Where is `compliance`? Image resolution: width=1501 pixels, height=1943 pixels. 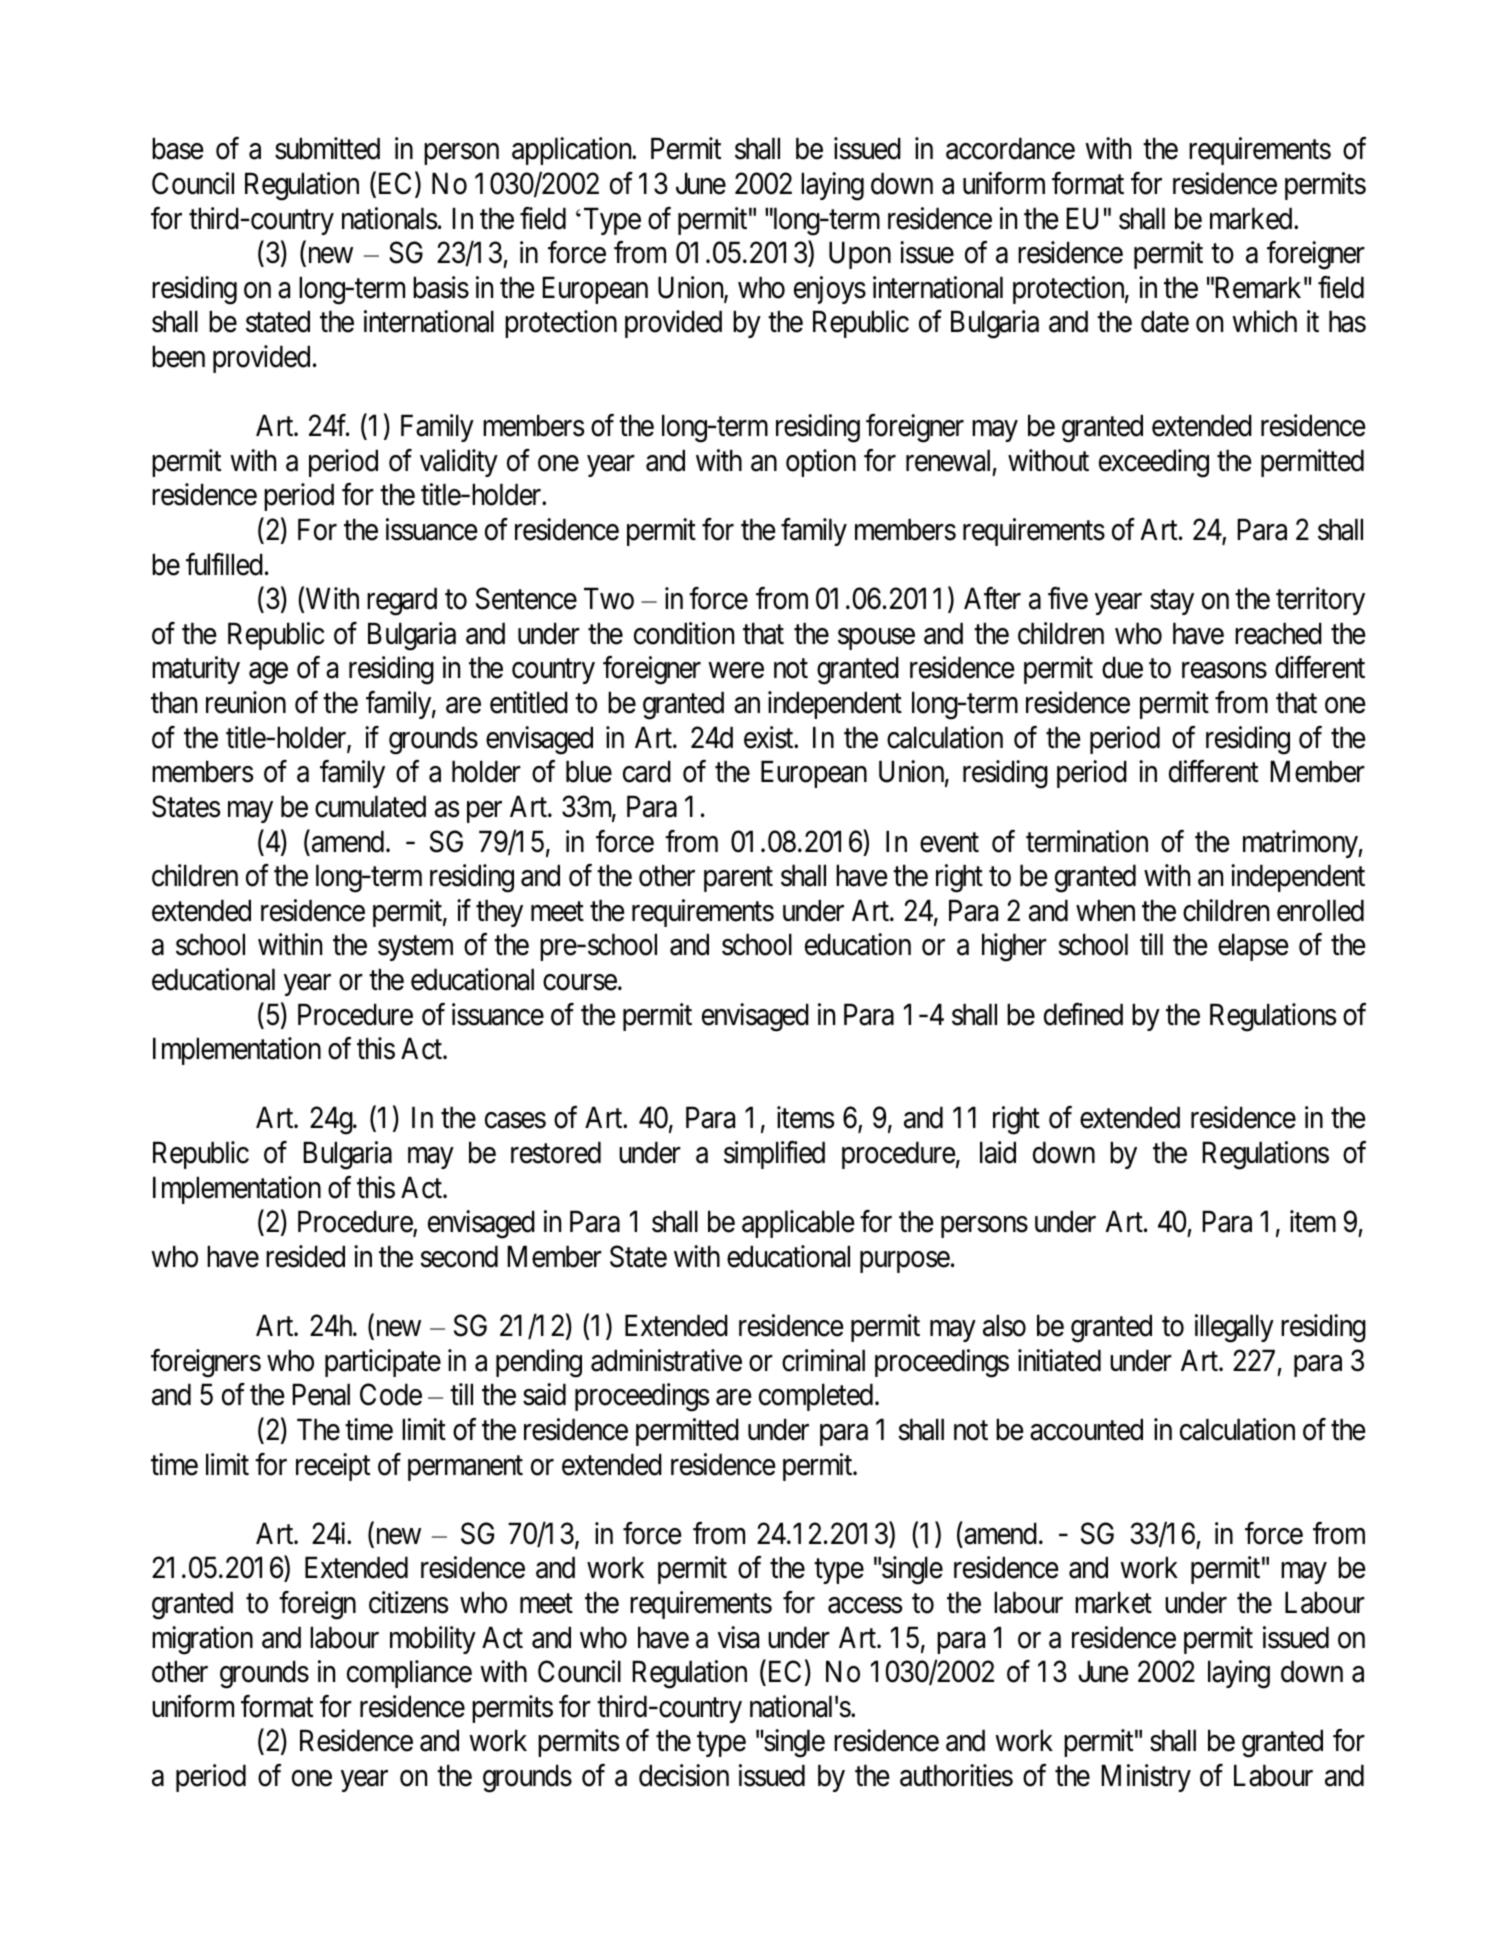 compliance is located at coordinates (409, 1674).
